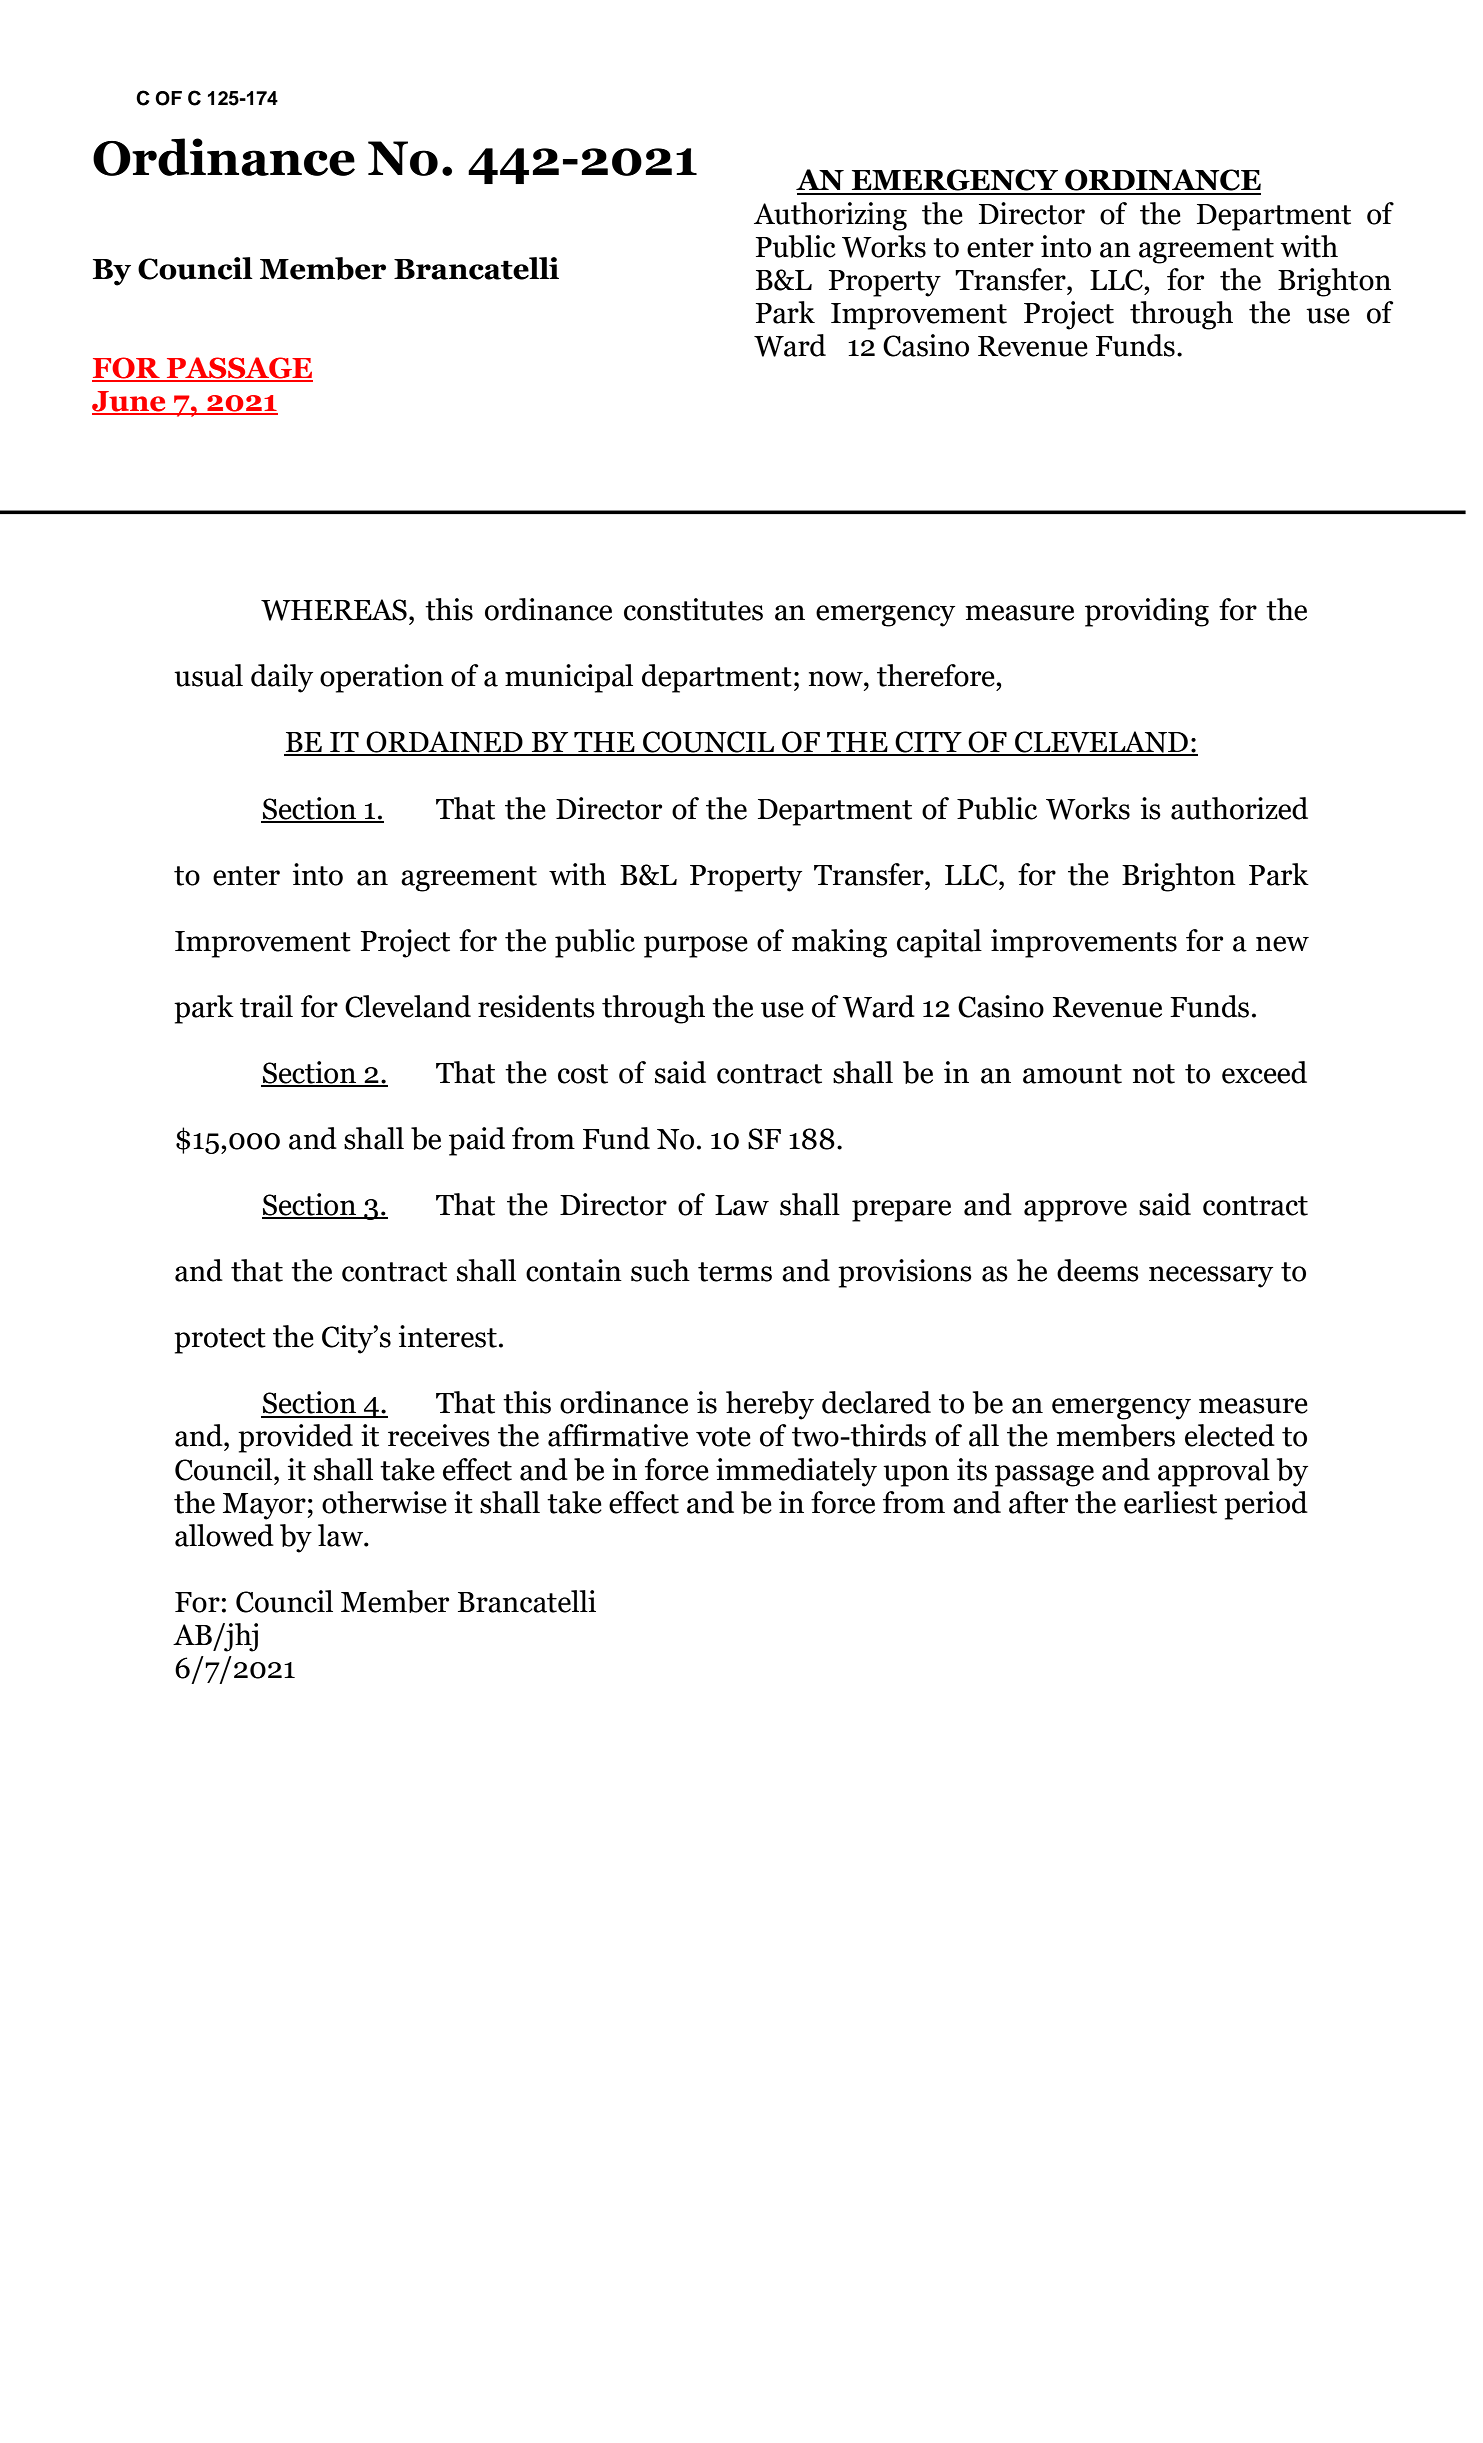 The image size is (1483, 2443). What do you see at coordinates (937, 675) in the screenshot?
I see `therefore` at bounding box center [937, 675].
